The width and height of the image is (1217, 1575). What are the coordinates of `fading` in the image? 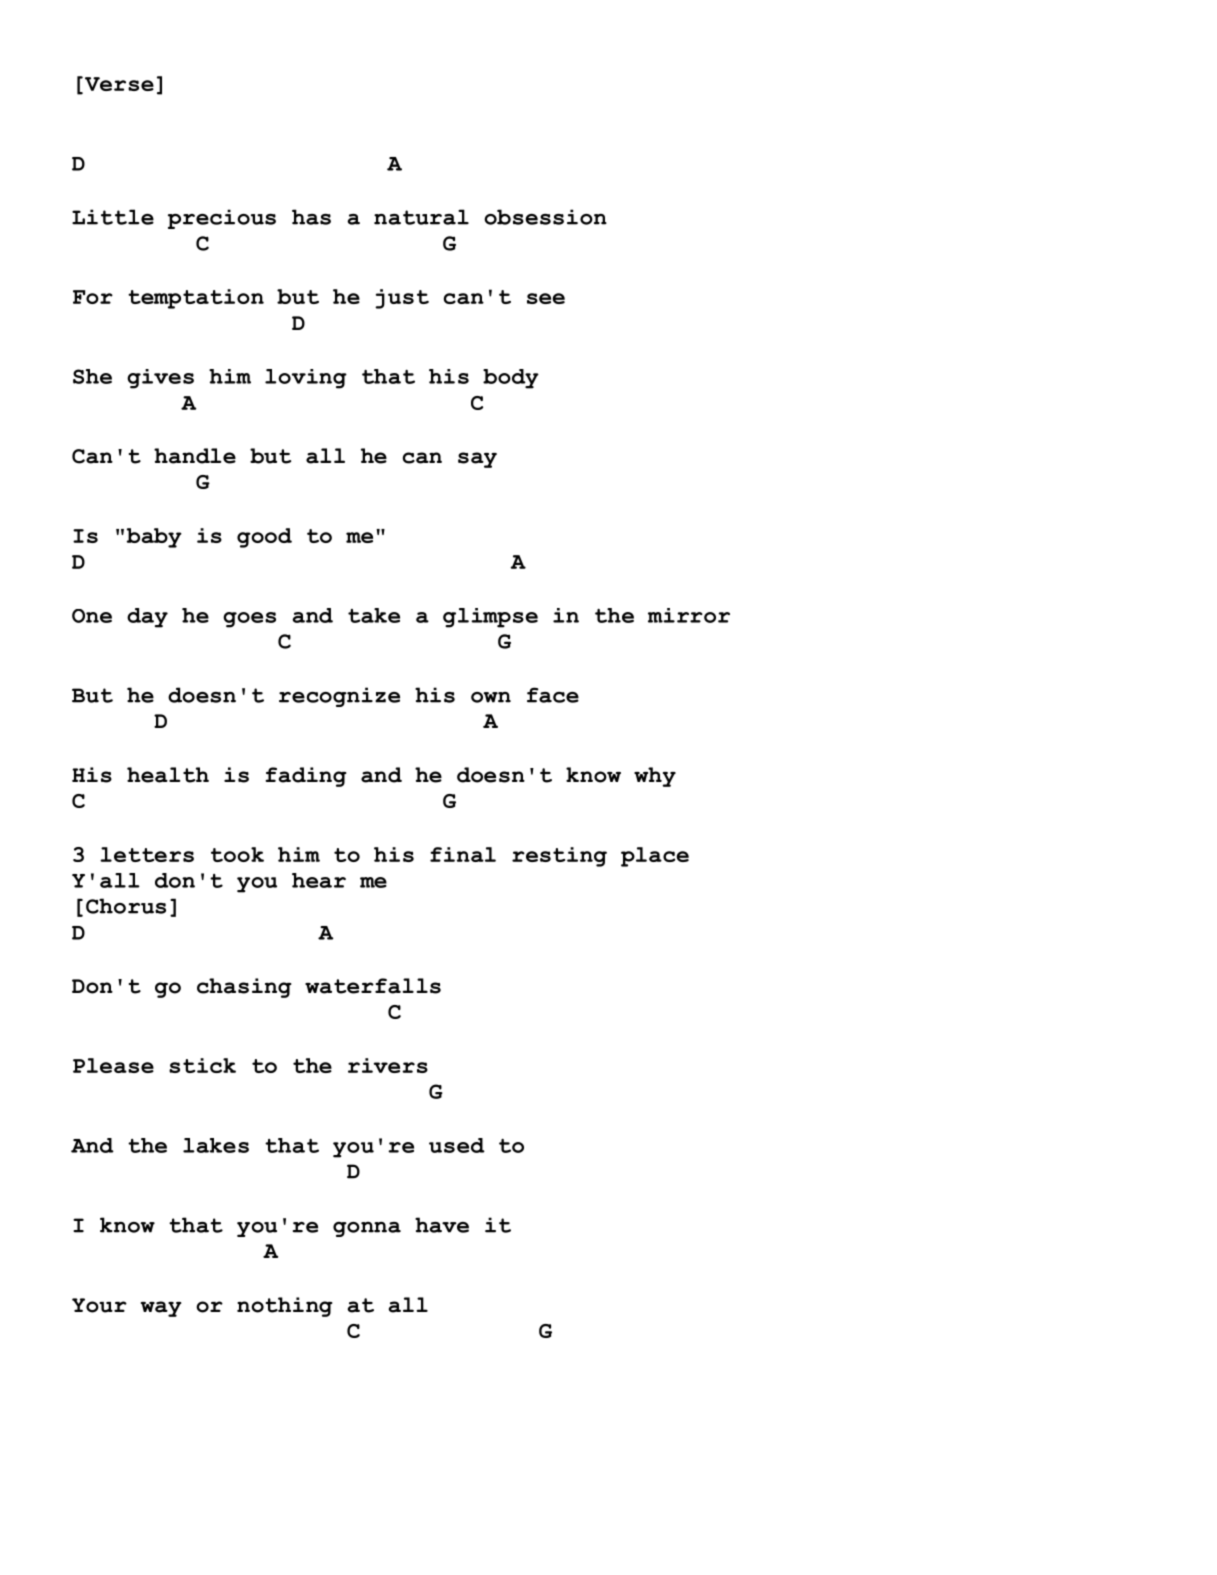 It's located at (306, 777).
